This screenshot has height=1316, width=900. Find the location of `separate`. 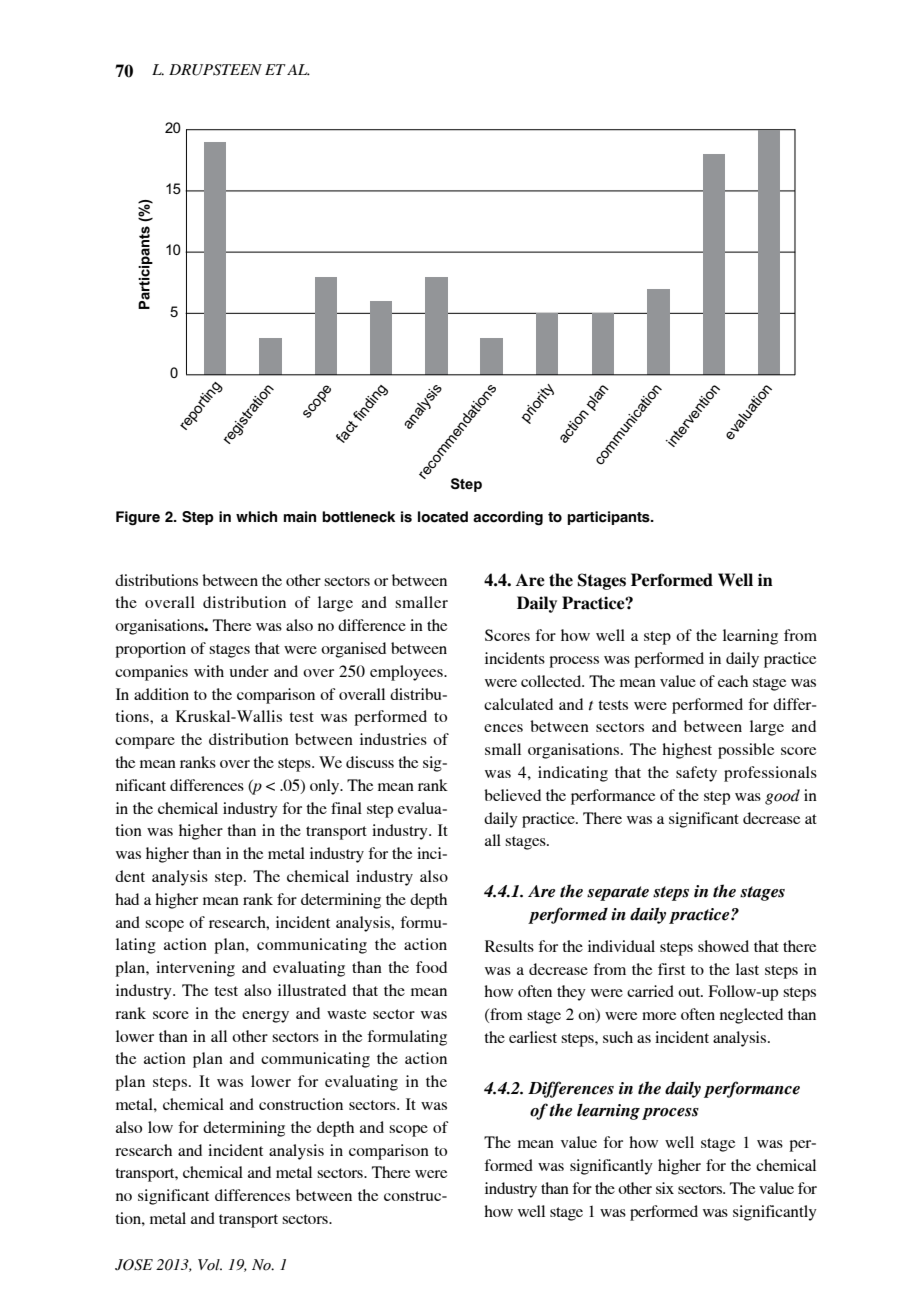

separate is located at coordinates (618, 893).
